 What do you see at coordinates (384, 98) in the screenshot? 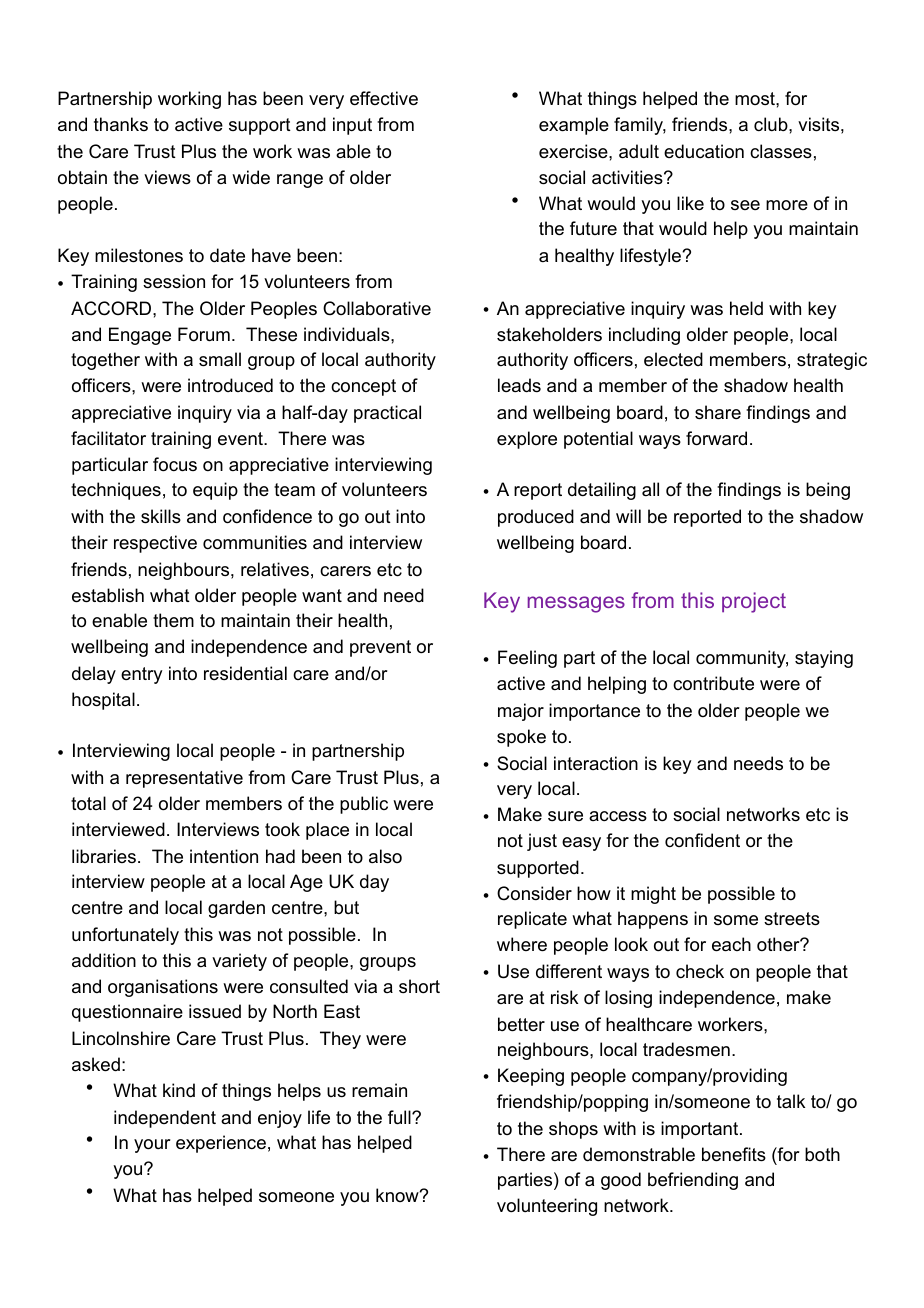
I see `effective` at bounding box center [384, 98].
